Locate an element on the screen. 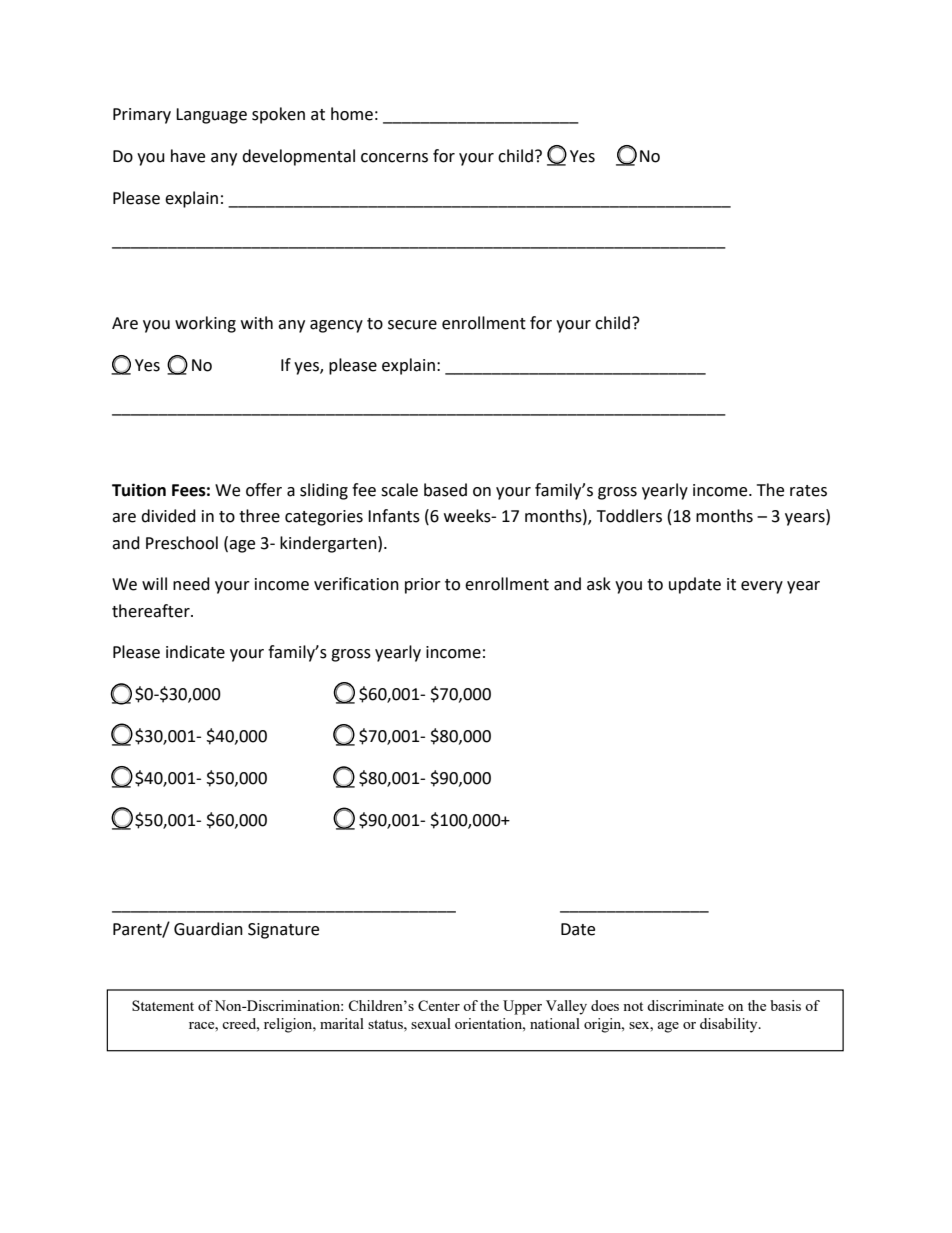  indicate is located at coordinates (195, 652).
